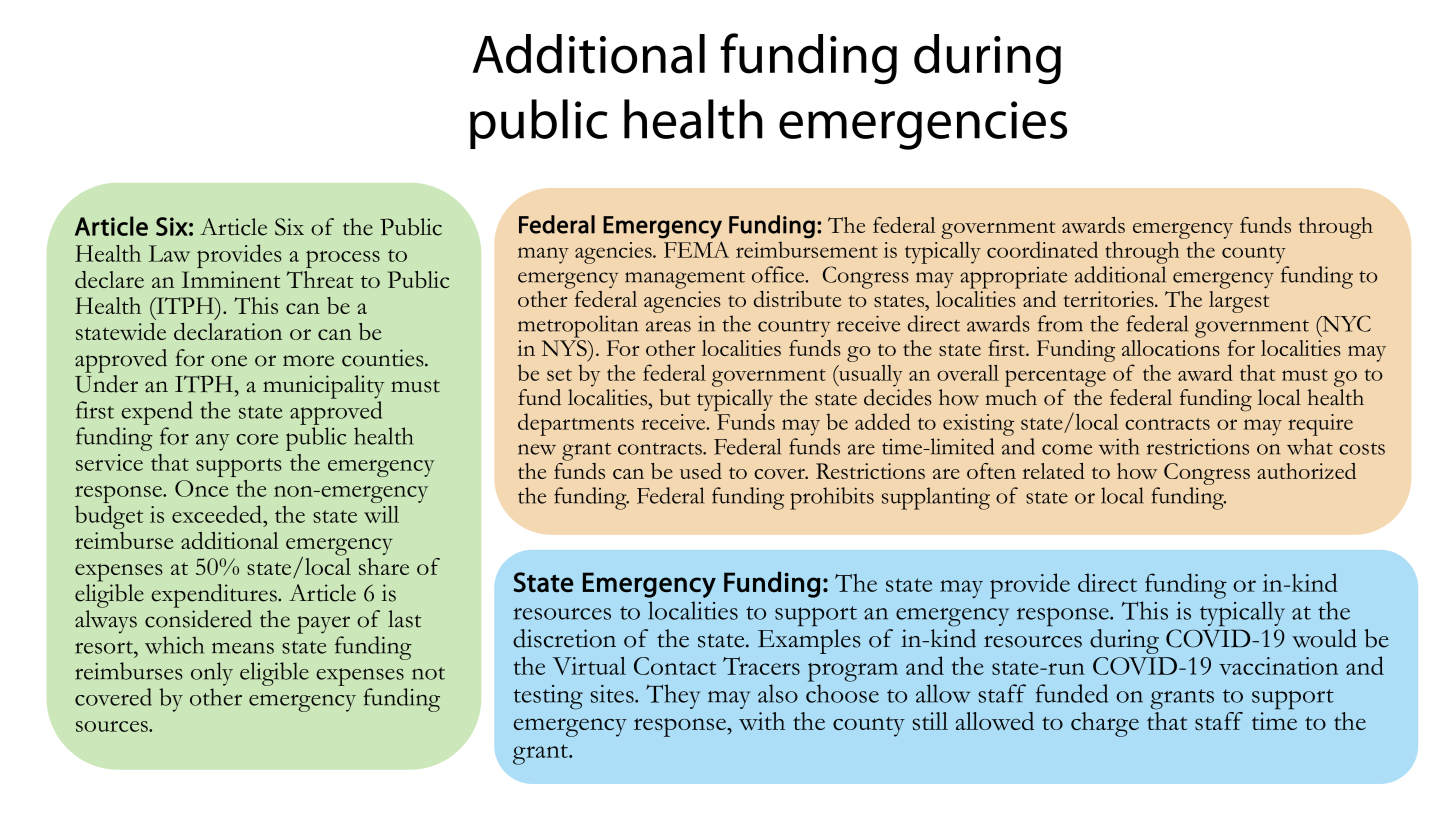  What do you see at coordinates (778, 693) in the image?
I see `also` at bounding box center [778, 693].
